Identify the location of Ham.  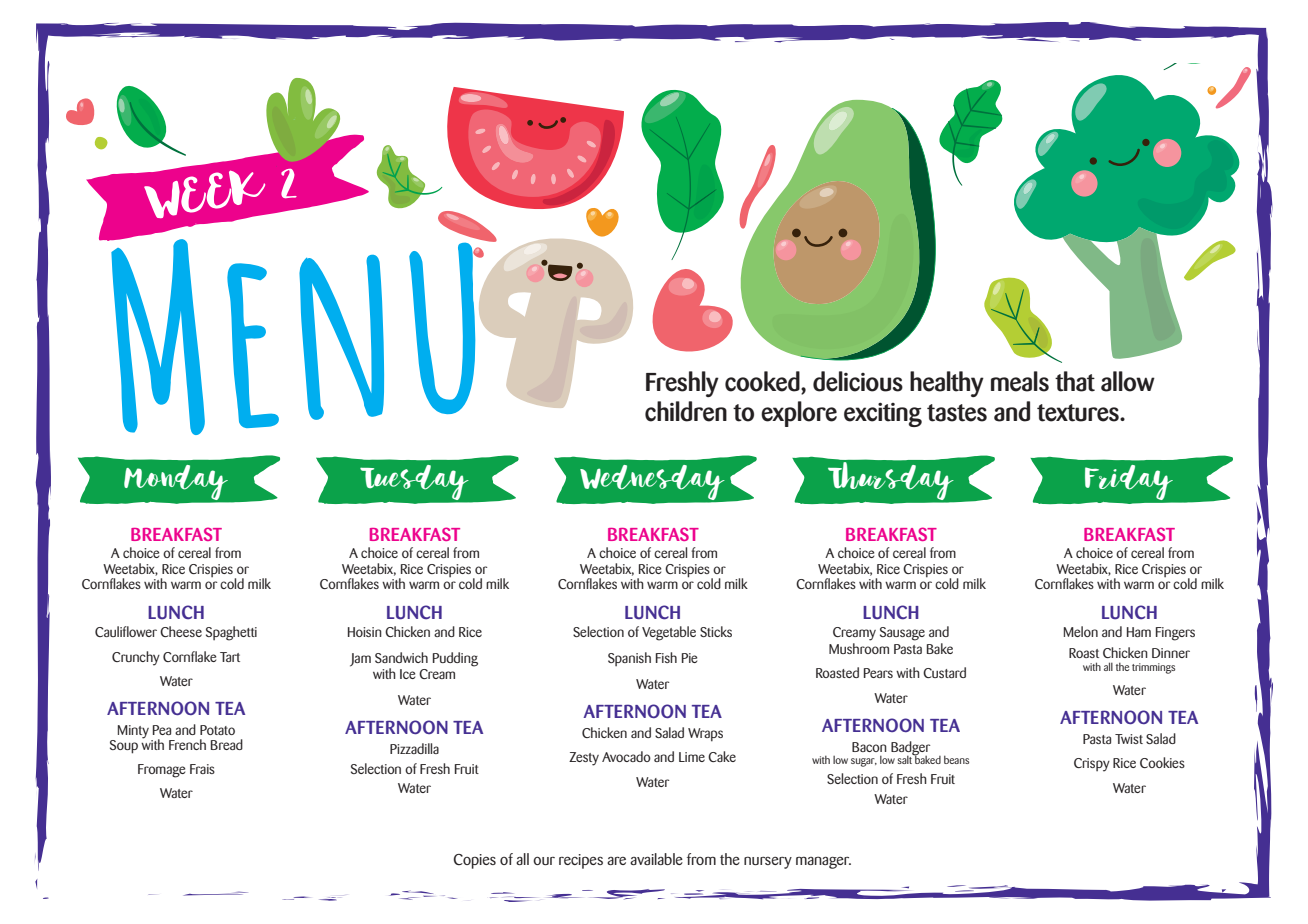
(1139, 632).
